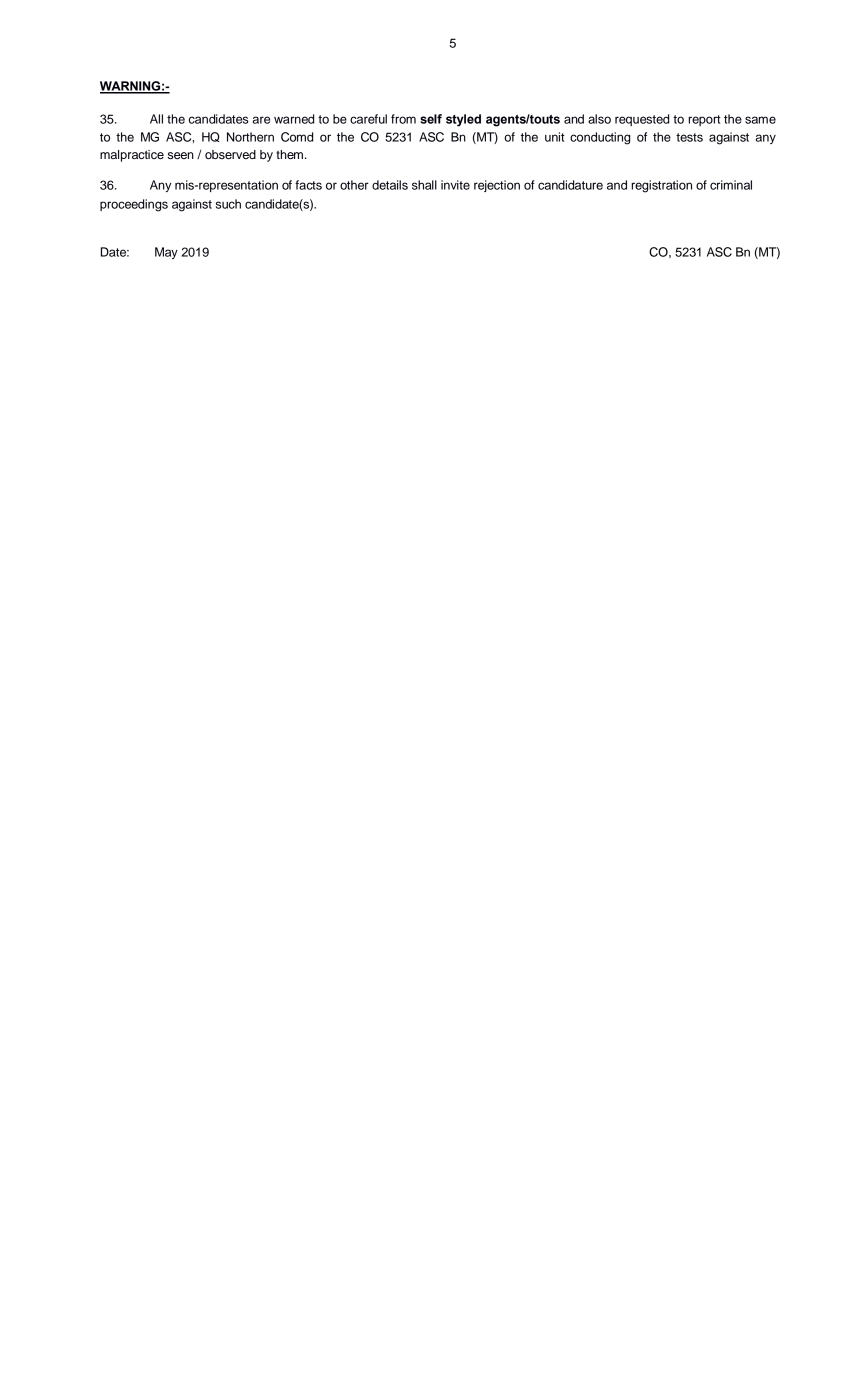 Image resolution: width=849 pixels, height=1400 pixels. Describe the element at coordinates (704, 120) in the screenshot. I see `report` at that location.
